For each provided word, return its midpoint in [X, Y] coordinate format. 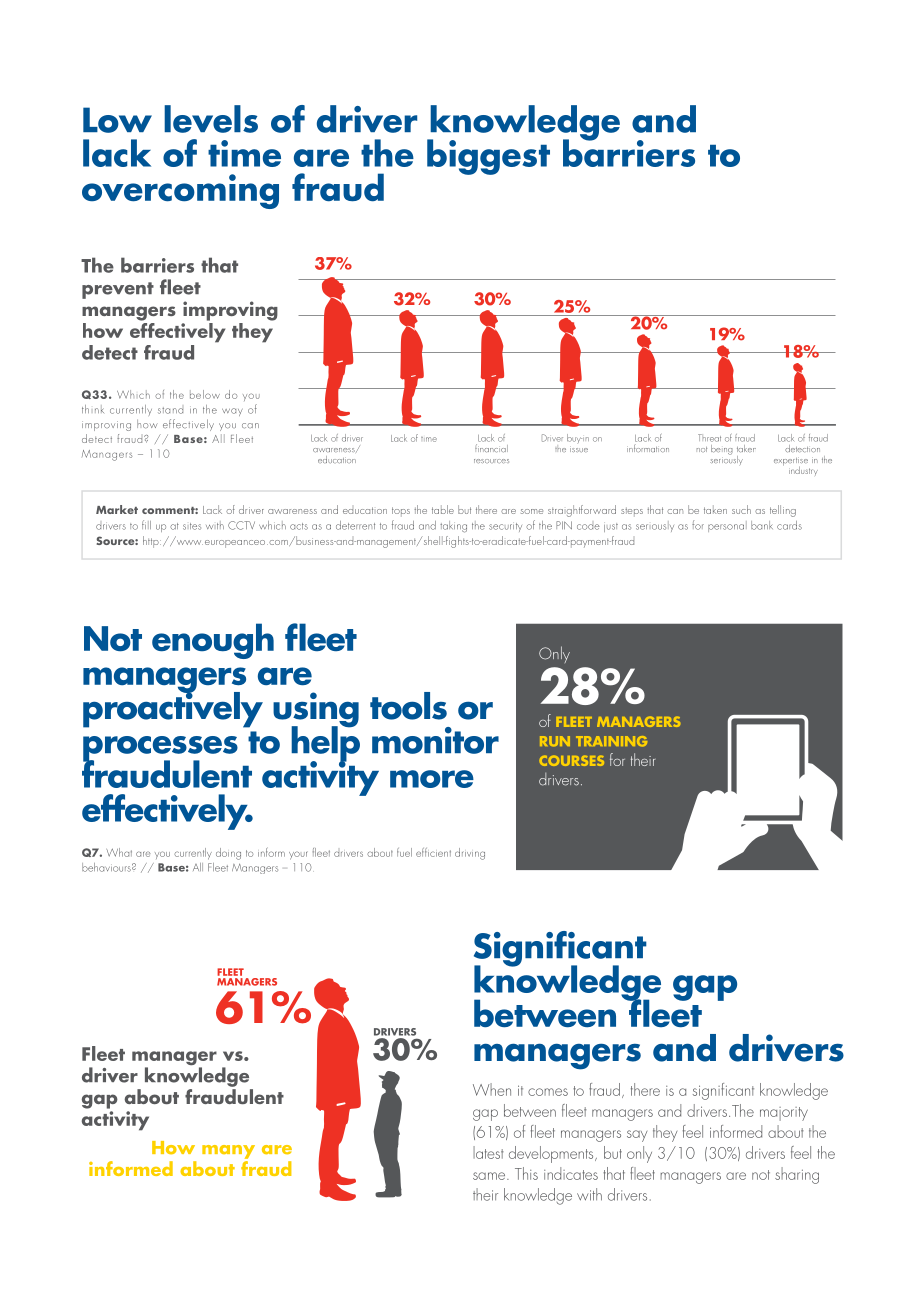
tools [408, 706]
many [228, 1152]
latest [488, 1152]
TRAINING [611, 741]
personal [727, 526]
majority [784, 1114]
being [722, 450]
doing [228, 854]
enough [213, 641]
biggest [488, 157]
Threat [709, 438]
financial [491, 448]
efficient [433, 852]
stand [170, 410]
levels [211, 119]
